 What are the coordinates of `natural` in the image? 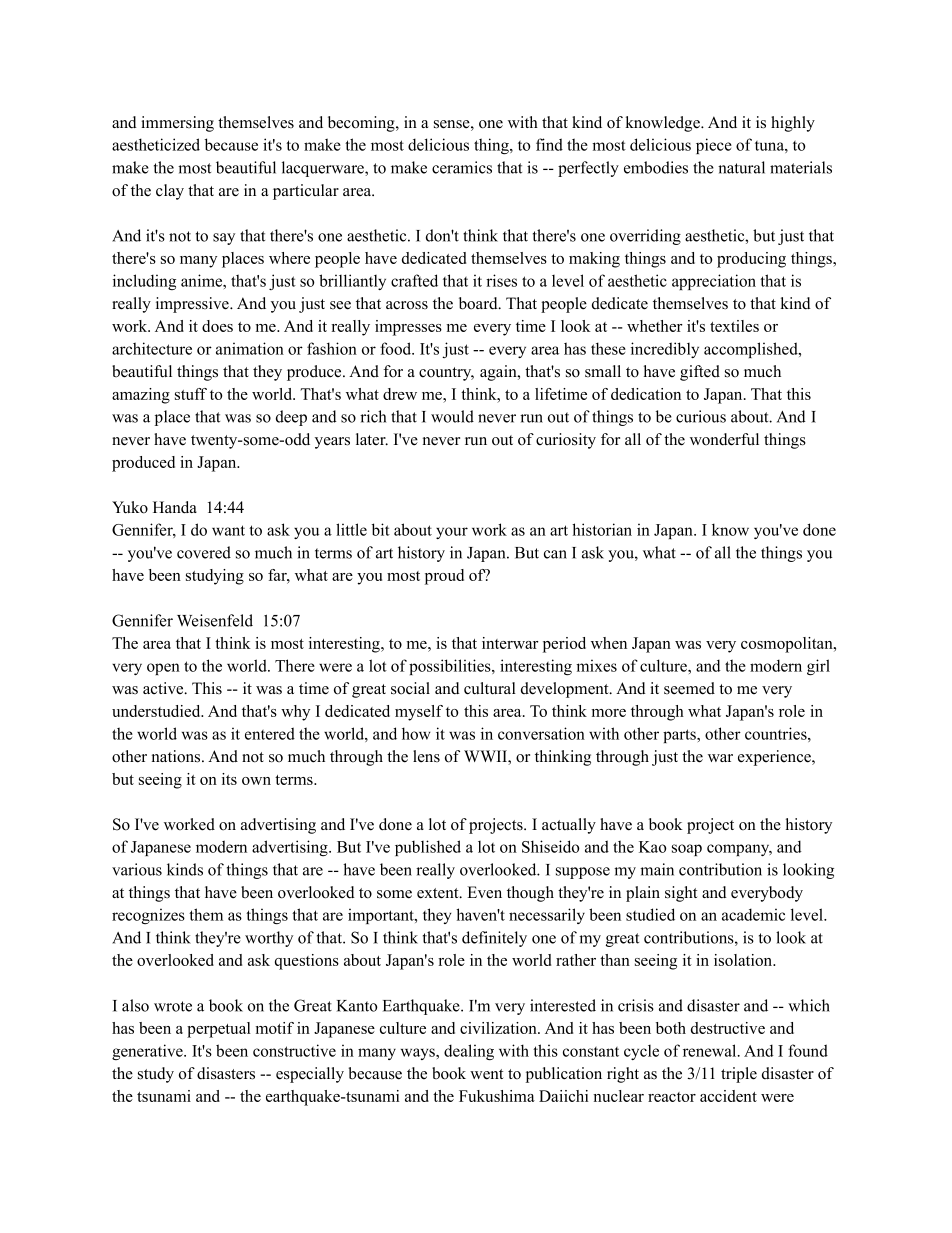 It's located at (741, 167).
